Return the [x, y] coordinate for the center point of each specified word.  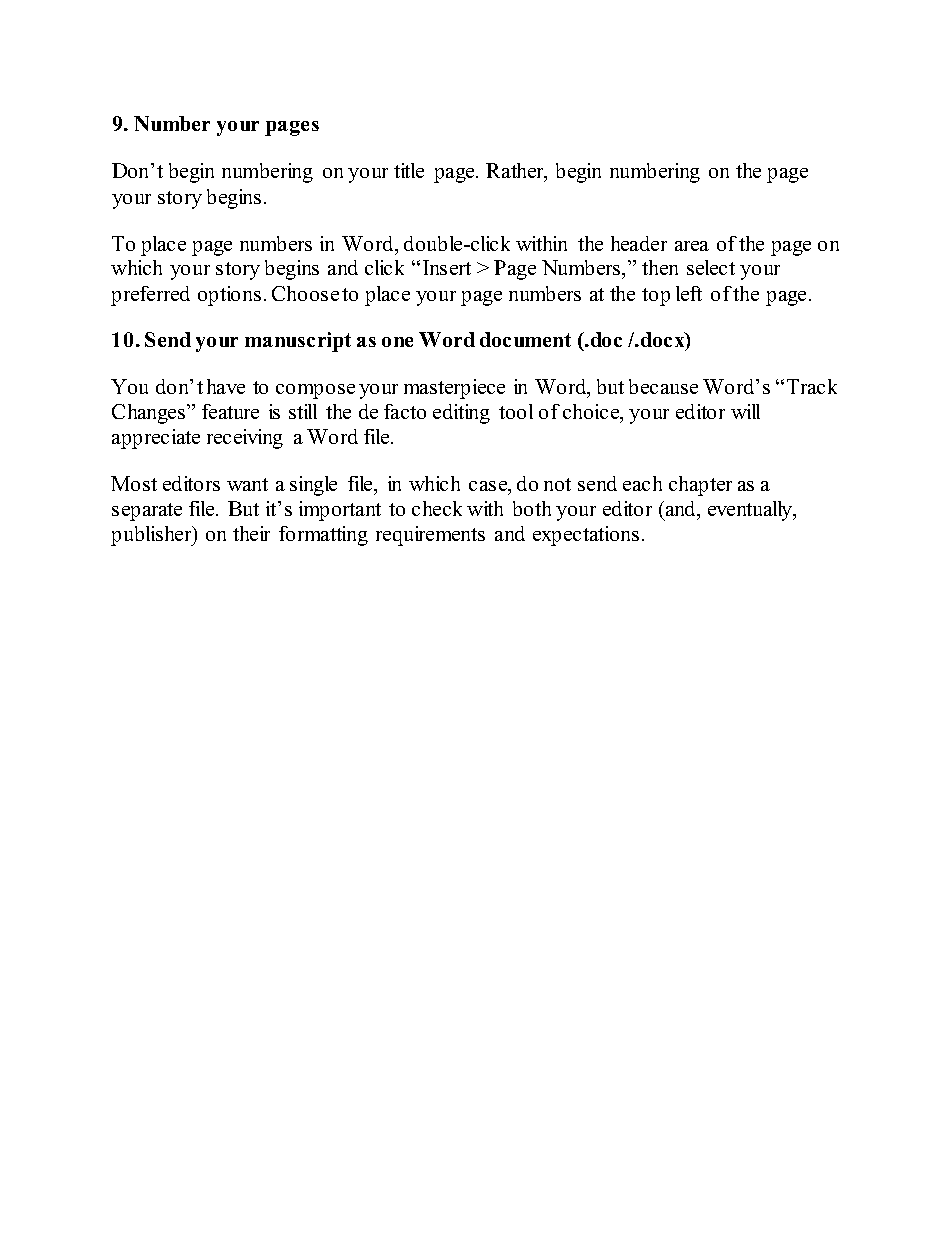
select [711, 267]
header [639, 243]
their [251, 533]
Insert [447, 267]
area [692, 246]
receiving [245, 439]
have [226, 386]
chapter [700, 486]
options [229, 296]
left [689, 293]
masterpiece [454, 389]
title [409, 170]
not [557, 484]
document [525, 339]
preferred [150, 296]
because [663, 386]
